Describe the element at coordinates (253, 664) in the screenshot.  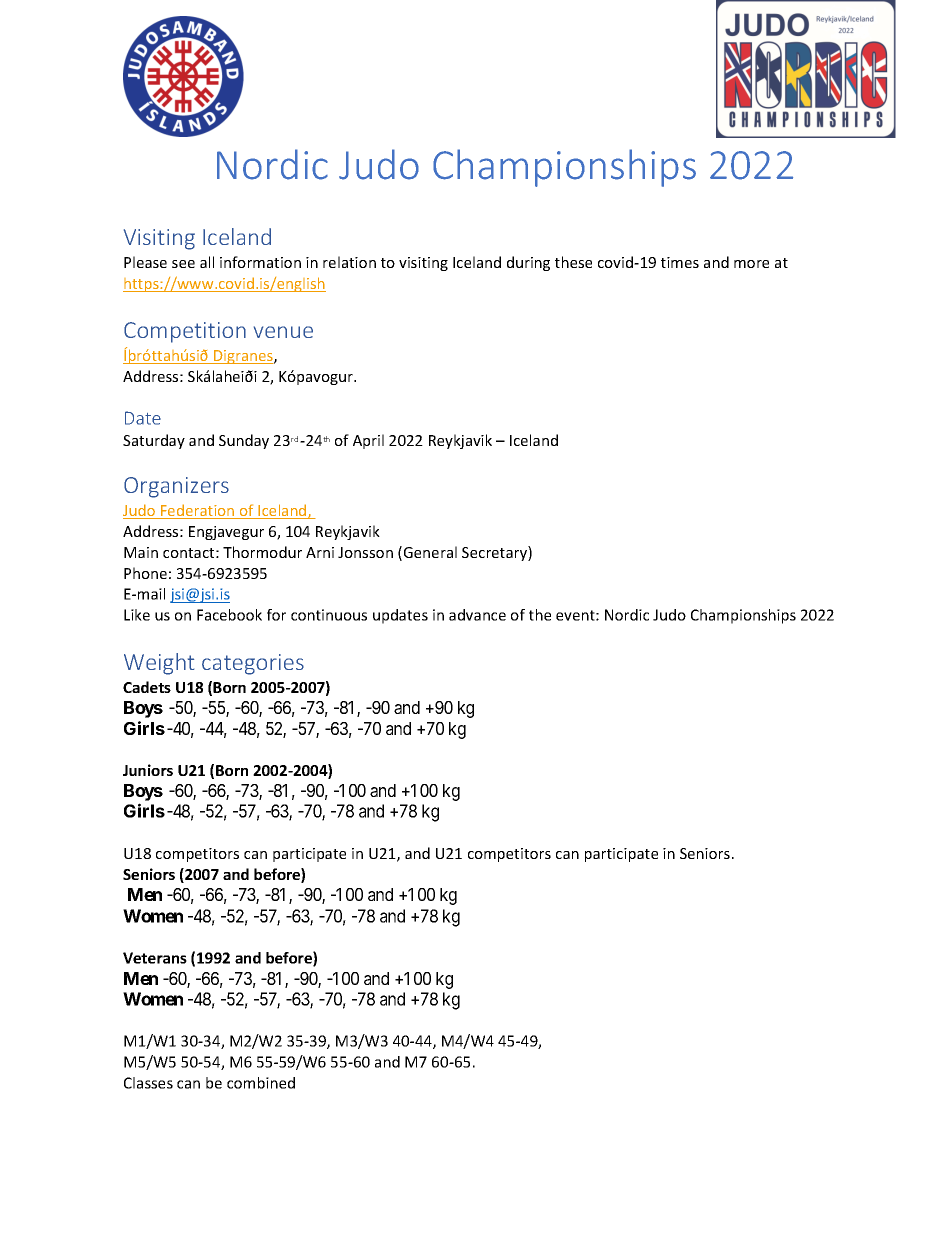
I see `categories` at that location.
